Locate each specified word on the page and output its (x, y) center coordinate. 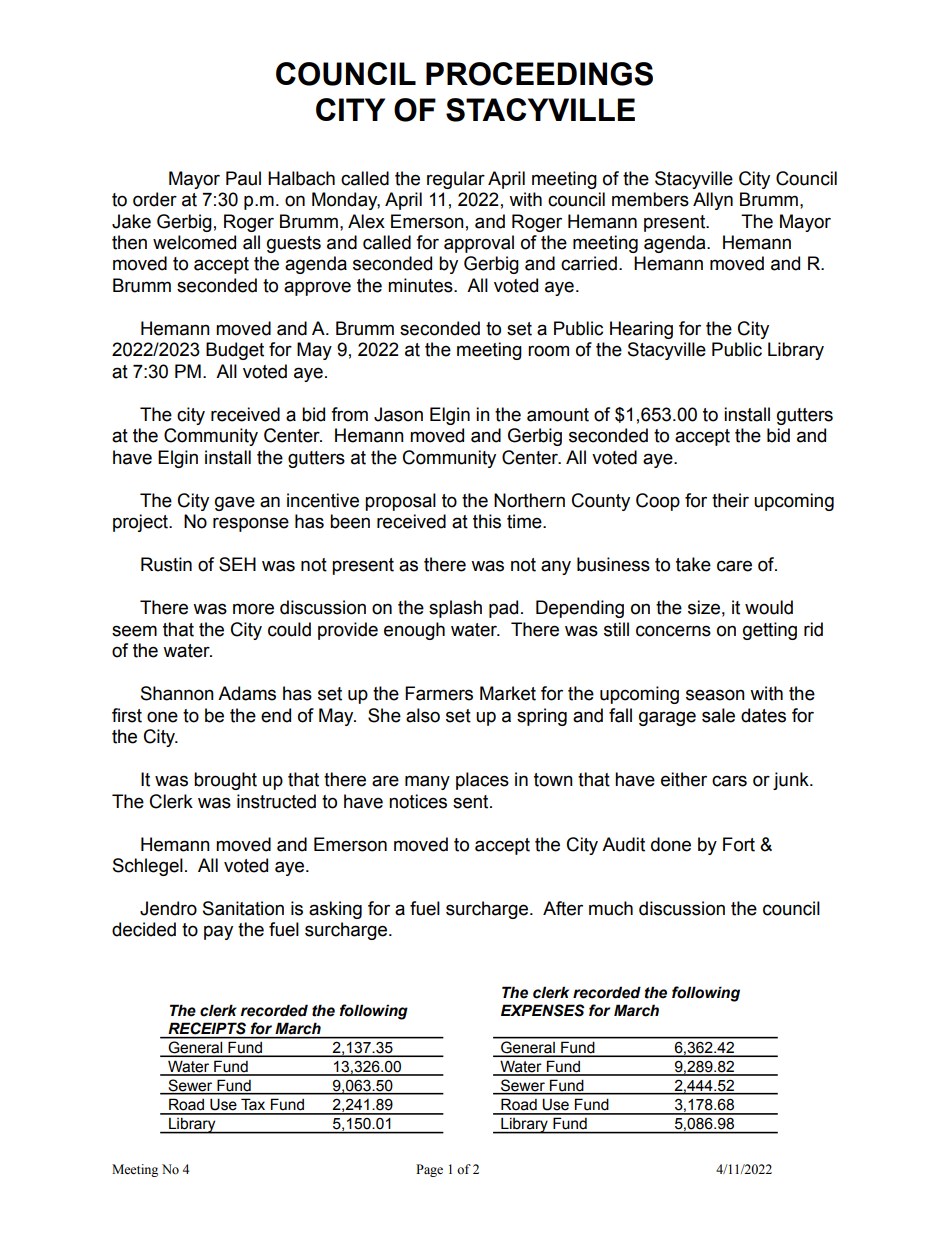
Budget (235, 351)
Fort (739, 844)
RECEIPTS (207, 1028)
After (563, 908)
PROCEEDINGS (539, 74)
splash (455, 609)
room (548, 351)
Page (429, 1170)
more (253, 609)
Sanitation (243, 908)
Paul (243, 178)
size (704, 607)
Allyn (713, 201)
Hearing (641, 330)
